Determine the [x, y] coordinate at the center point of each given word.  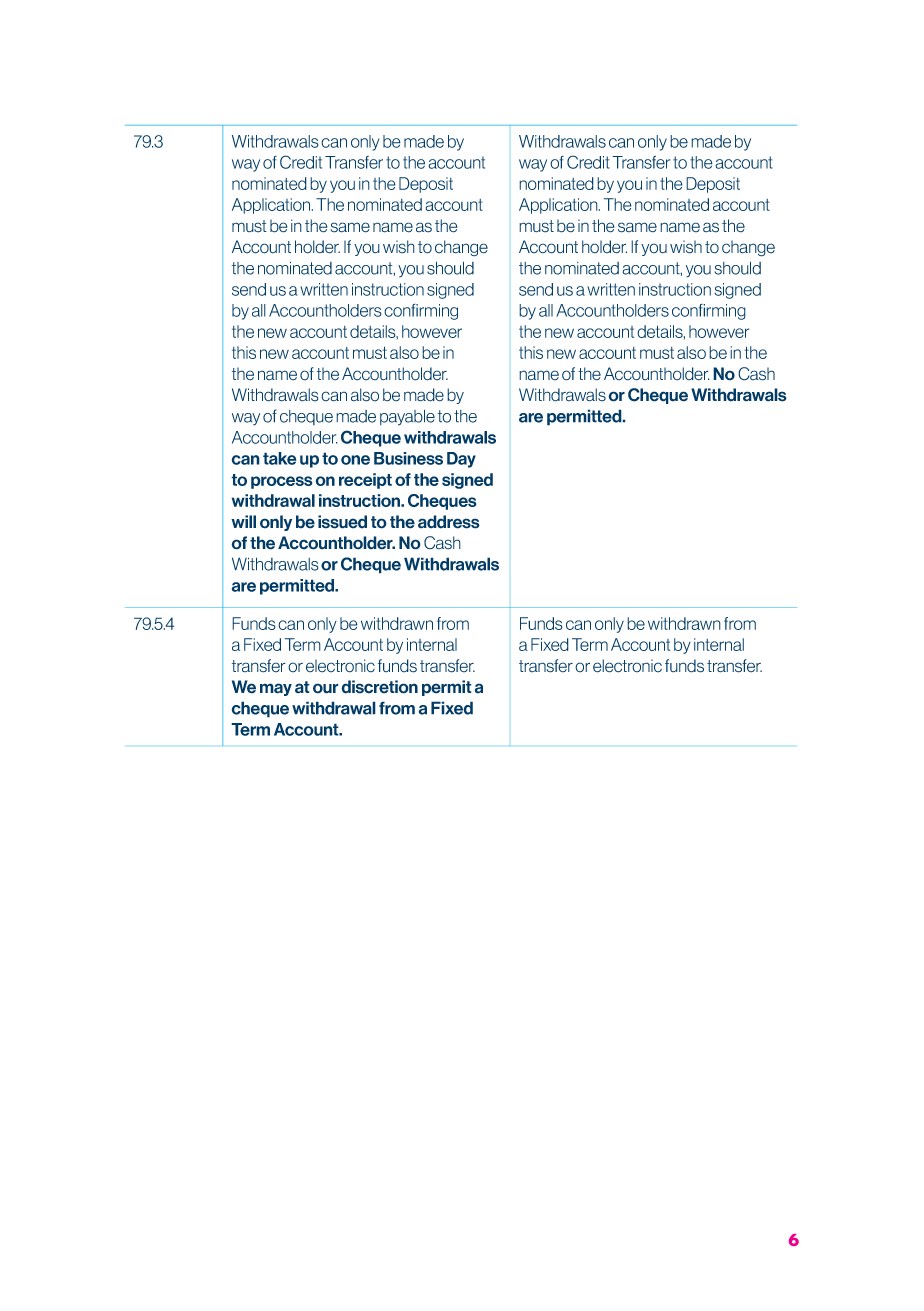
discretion [379, 687]
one [355, 460]
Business [408, 458]
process [282, 482]
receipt [365, 481]
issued [342, 522]
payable [407, 417]
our [326, 688]
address [449, 522]
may [276, 689]
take [279, 458]
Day [461, 460]
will [243, 521]
